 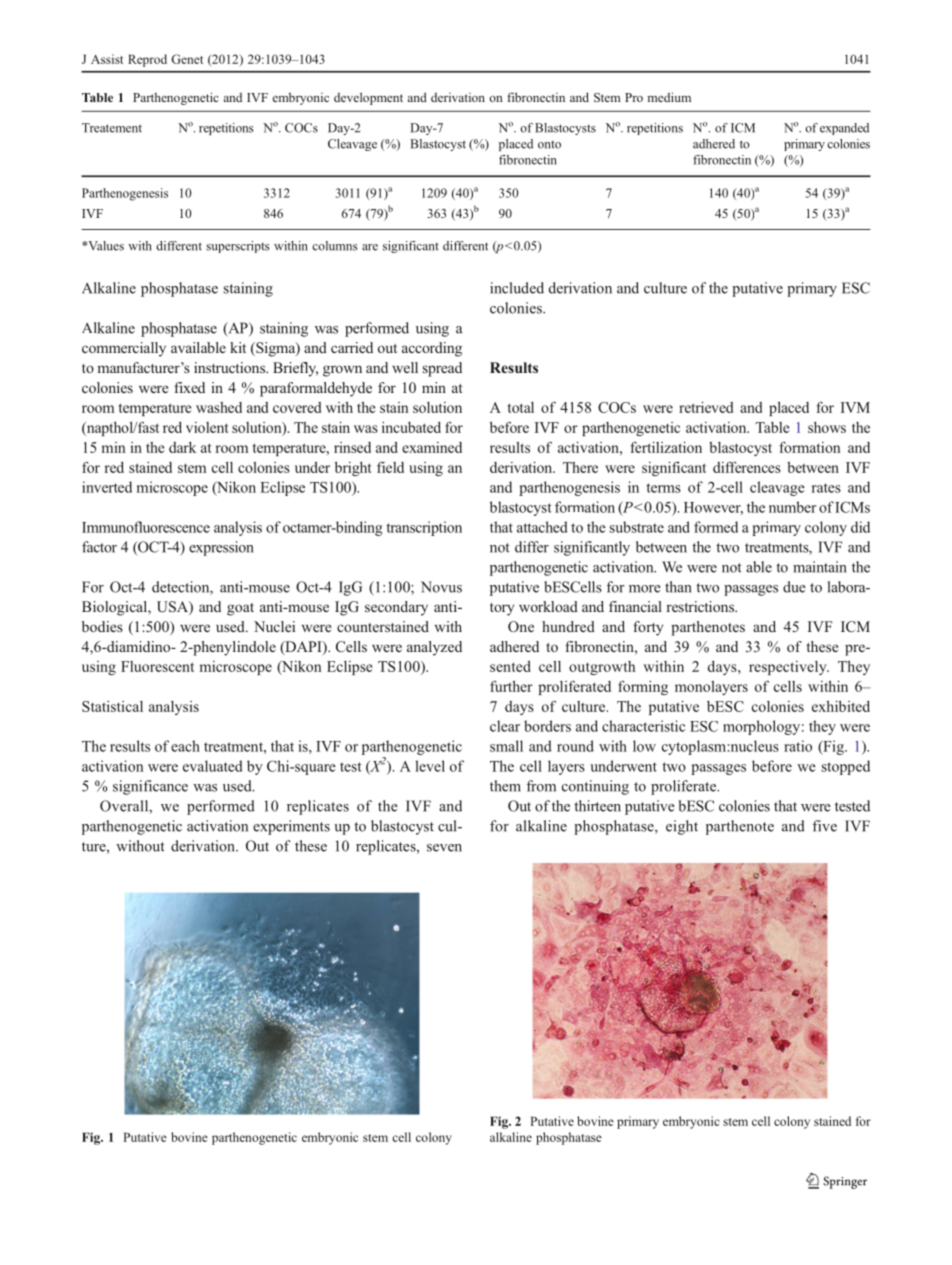 I want to click on seven, so click(x=444, y=848).
